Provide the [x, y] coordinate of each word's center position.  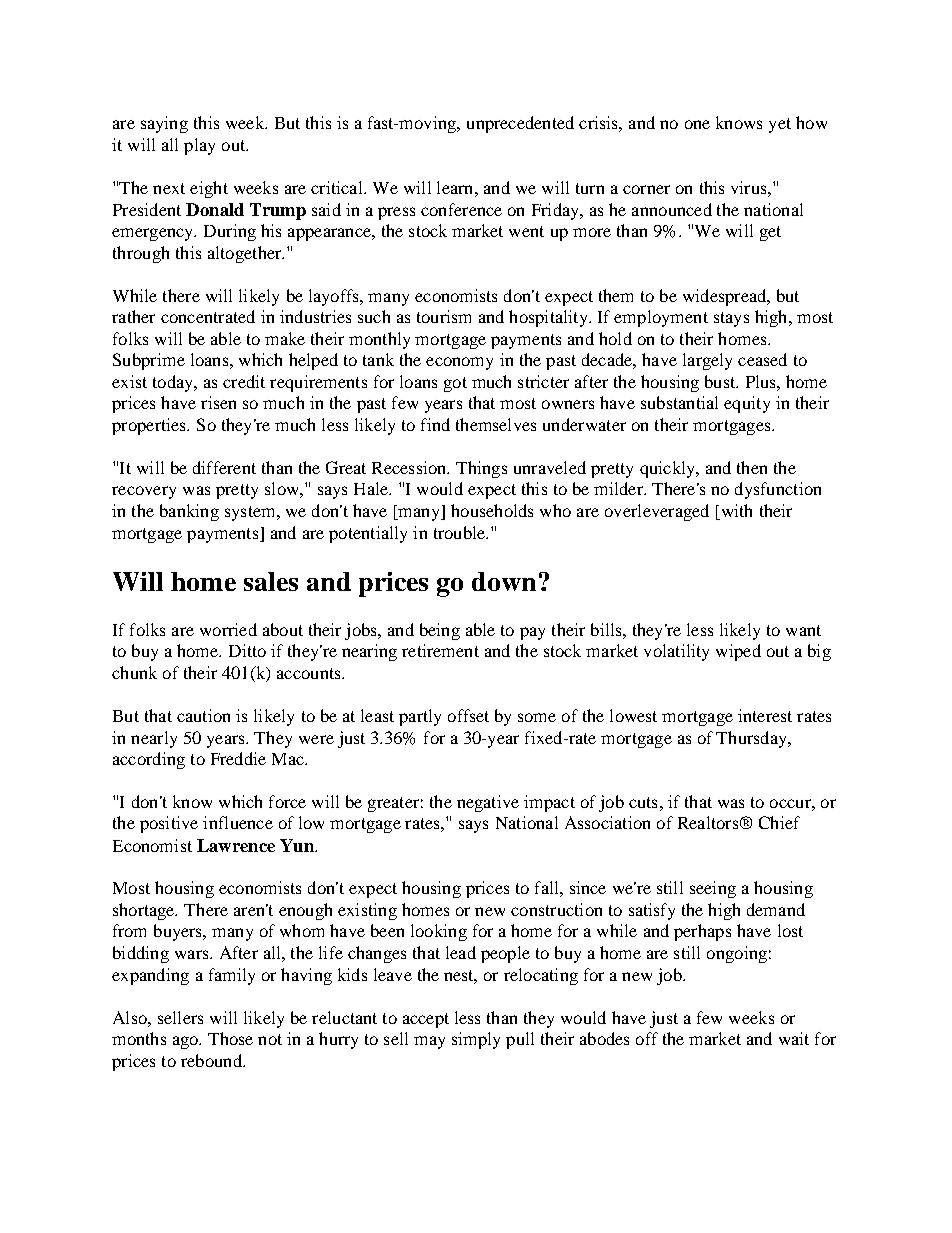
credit [244, 381]
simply [476, 1040]
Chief [779, 822]
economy [459, 363]
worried [228, 629]
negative [488, 803]
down [504, 581]
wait [794, 1038]
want [803, 630]
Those [230, 1038]
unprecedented [520, 124]
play [199, 146]
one [697, 124]
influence [238, 822]
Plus [762, 381]
